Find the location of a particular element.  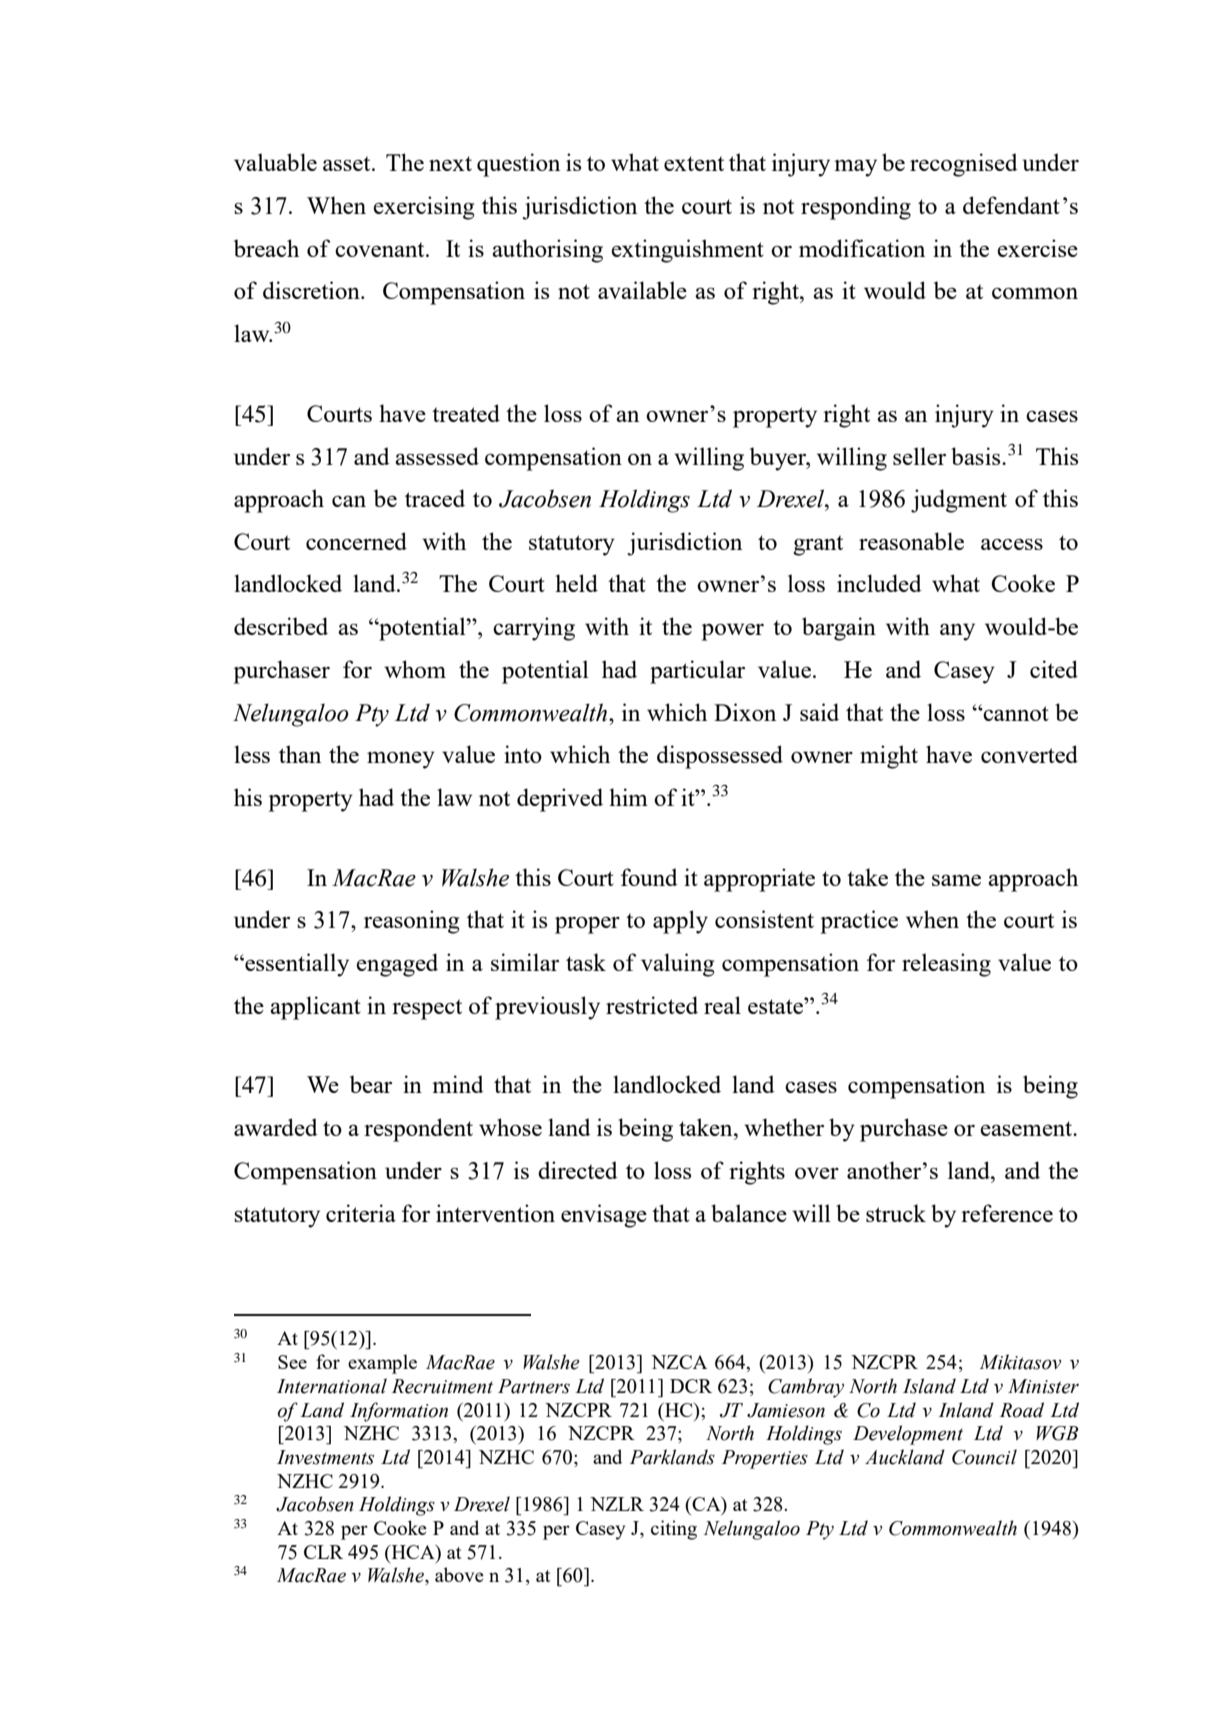

reasoning is located at coordinates (411, 922).
